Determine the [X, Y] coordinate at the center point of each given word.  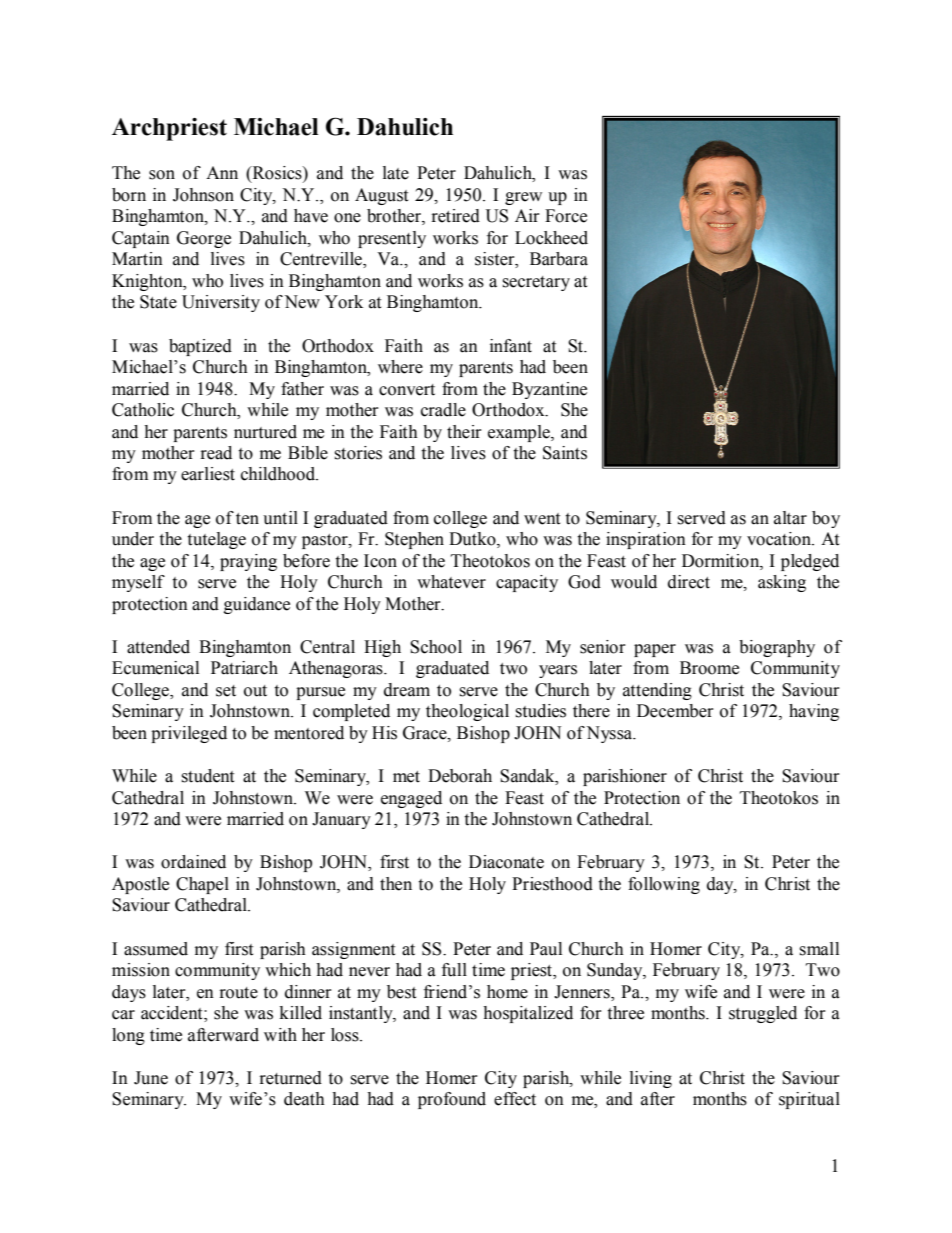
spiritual [809, 1100]
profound [452, 1100]
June [151, 1078]
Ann [222, 172]
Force [566, 216]
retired [456, 216]
